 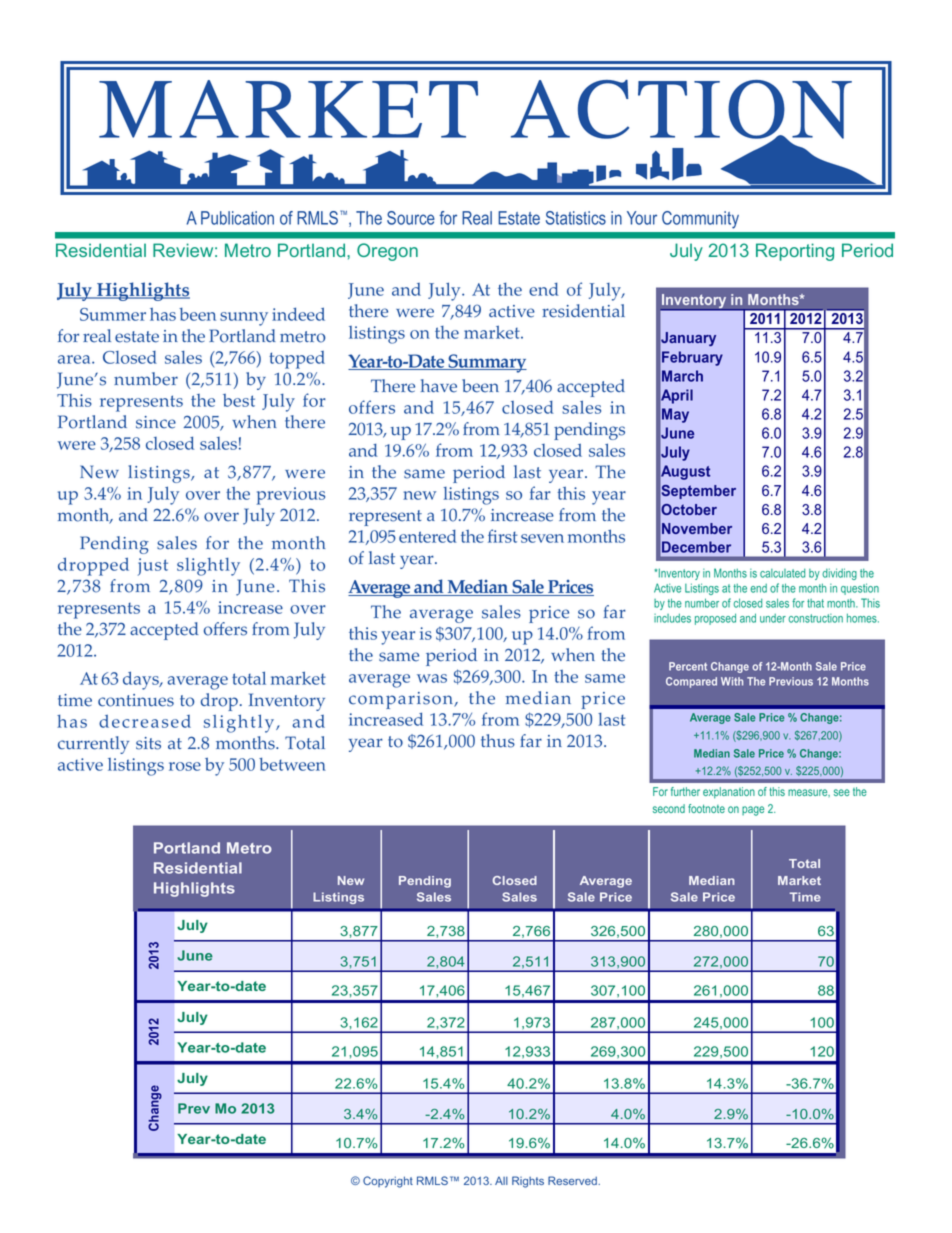 I want to click on calculated, so click(x=782, y=573).
